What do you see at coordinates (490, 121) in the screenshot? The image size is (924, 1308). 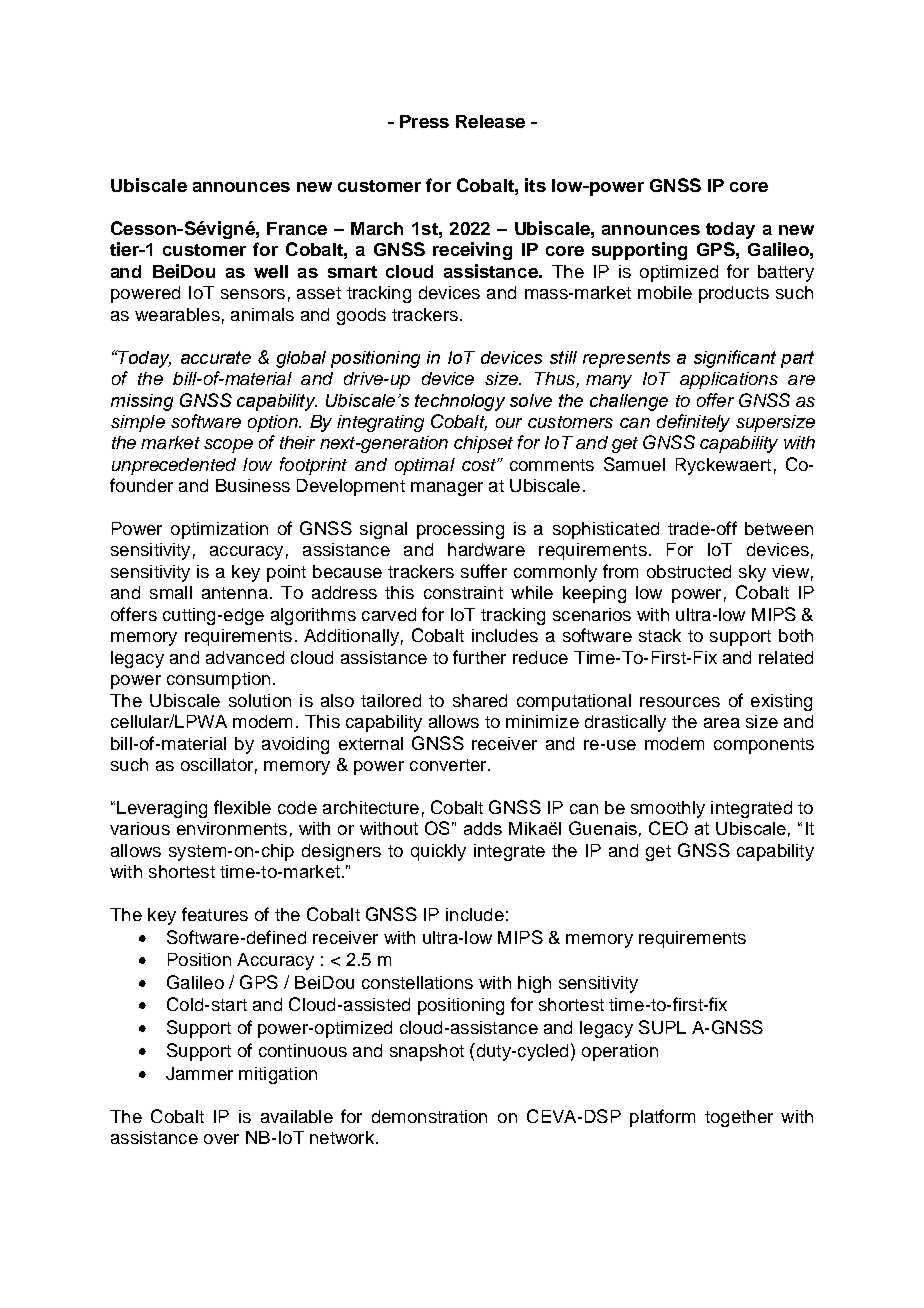 I see `Release` at bounding box center [490, 121].
